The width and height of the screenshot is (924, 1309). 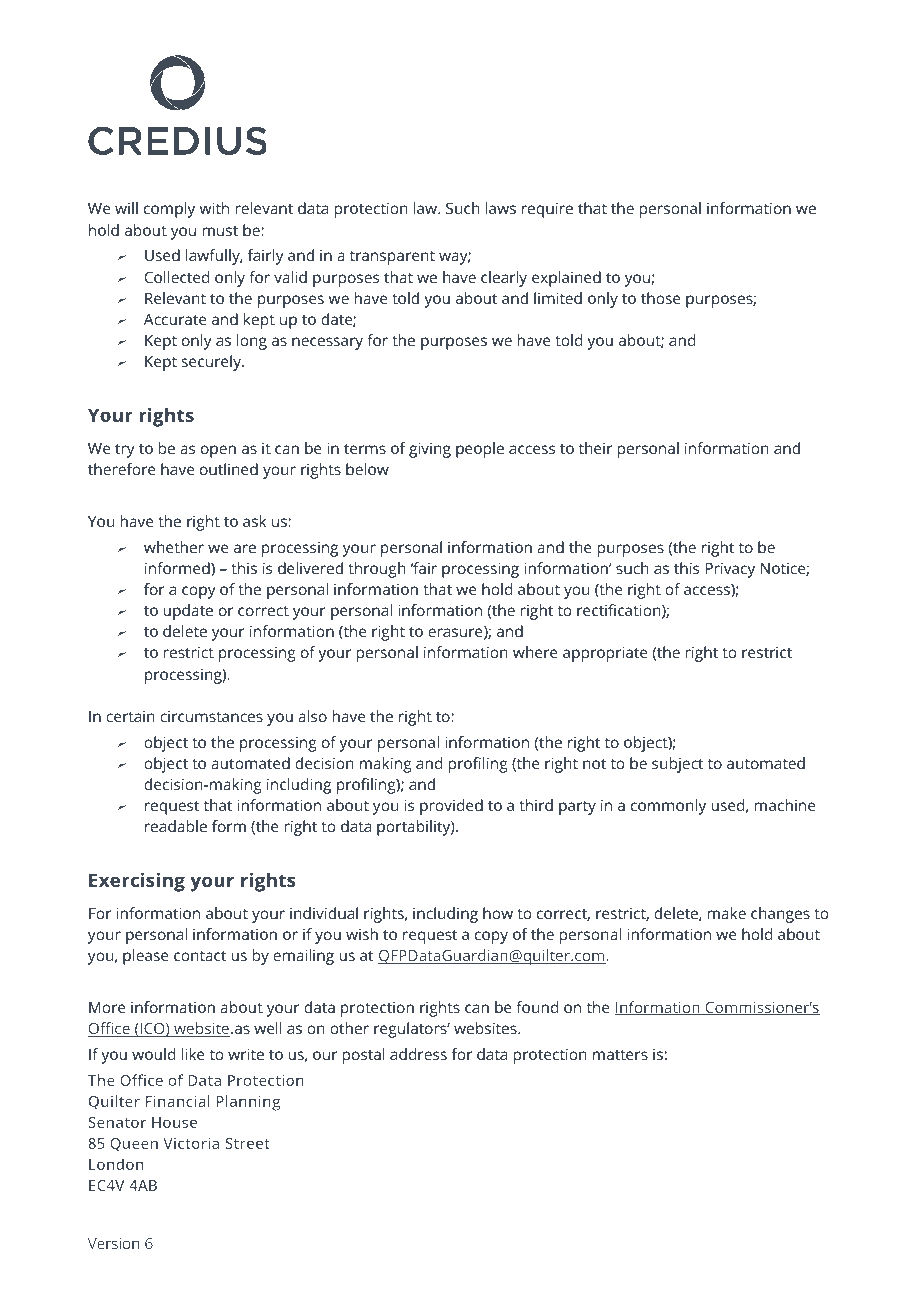 I want to click on those, so click(x=661, y=298).
